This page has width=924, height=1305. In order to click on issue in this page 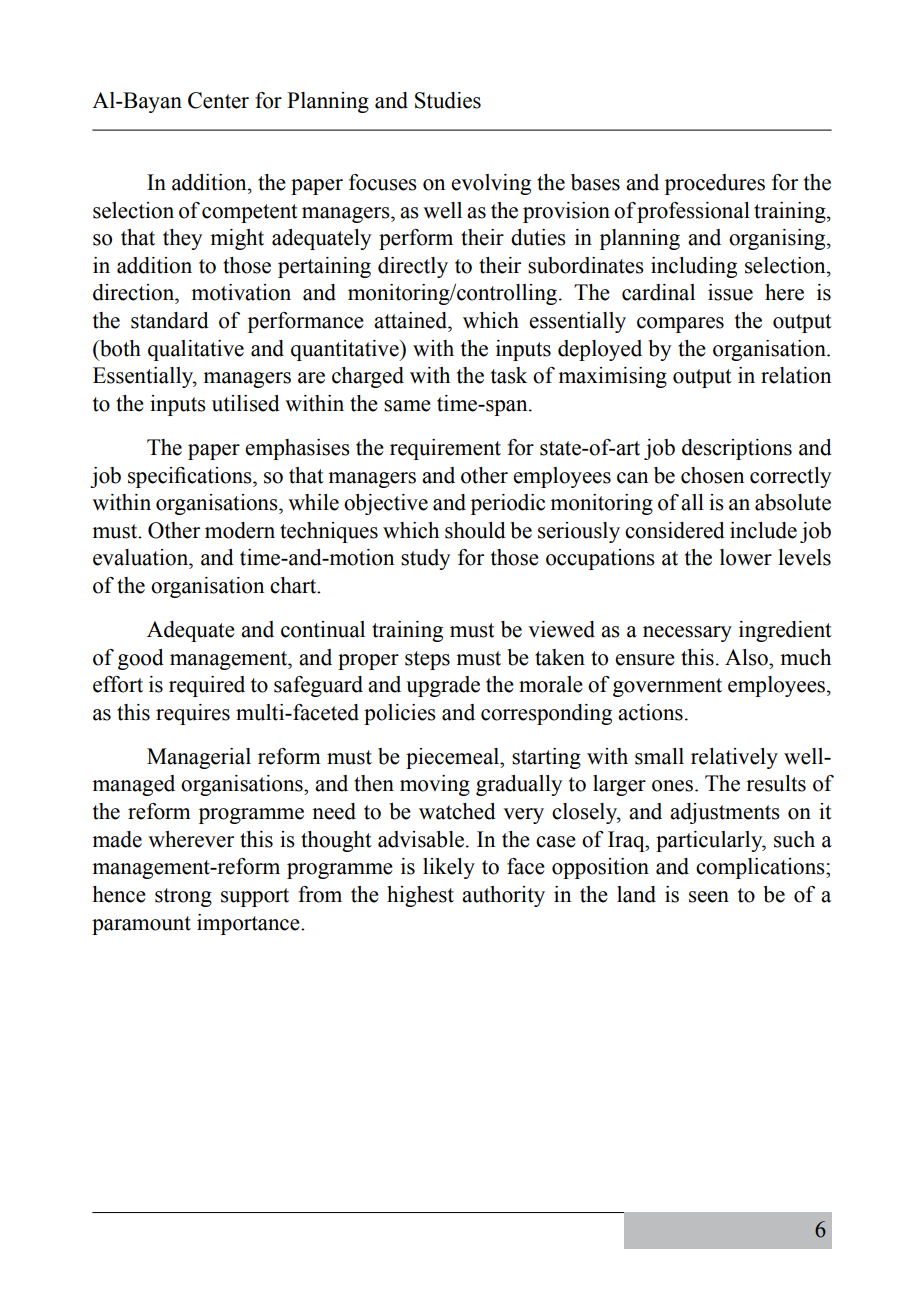, I will do `click(730, 292)`.
